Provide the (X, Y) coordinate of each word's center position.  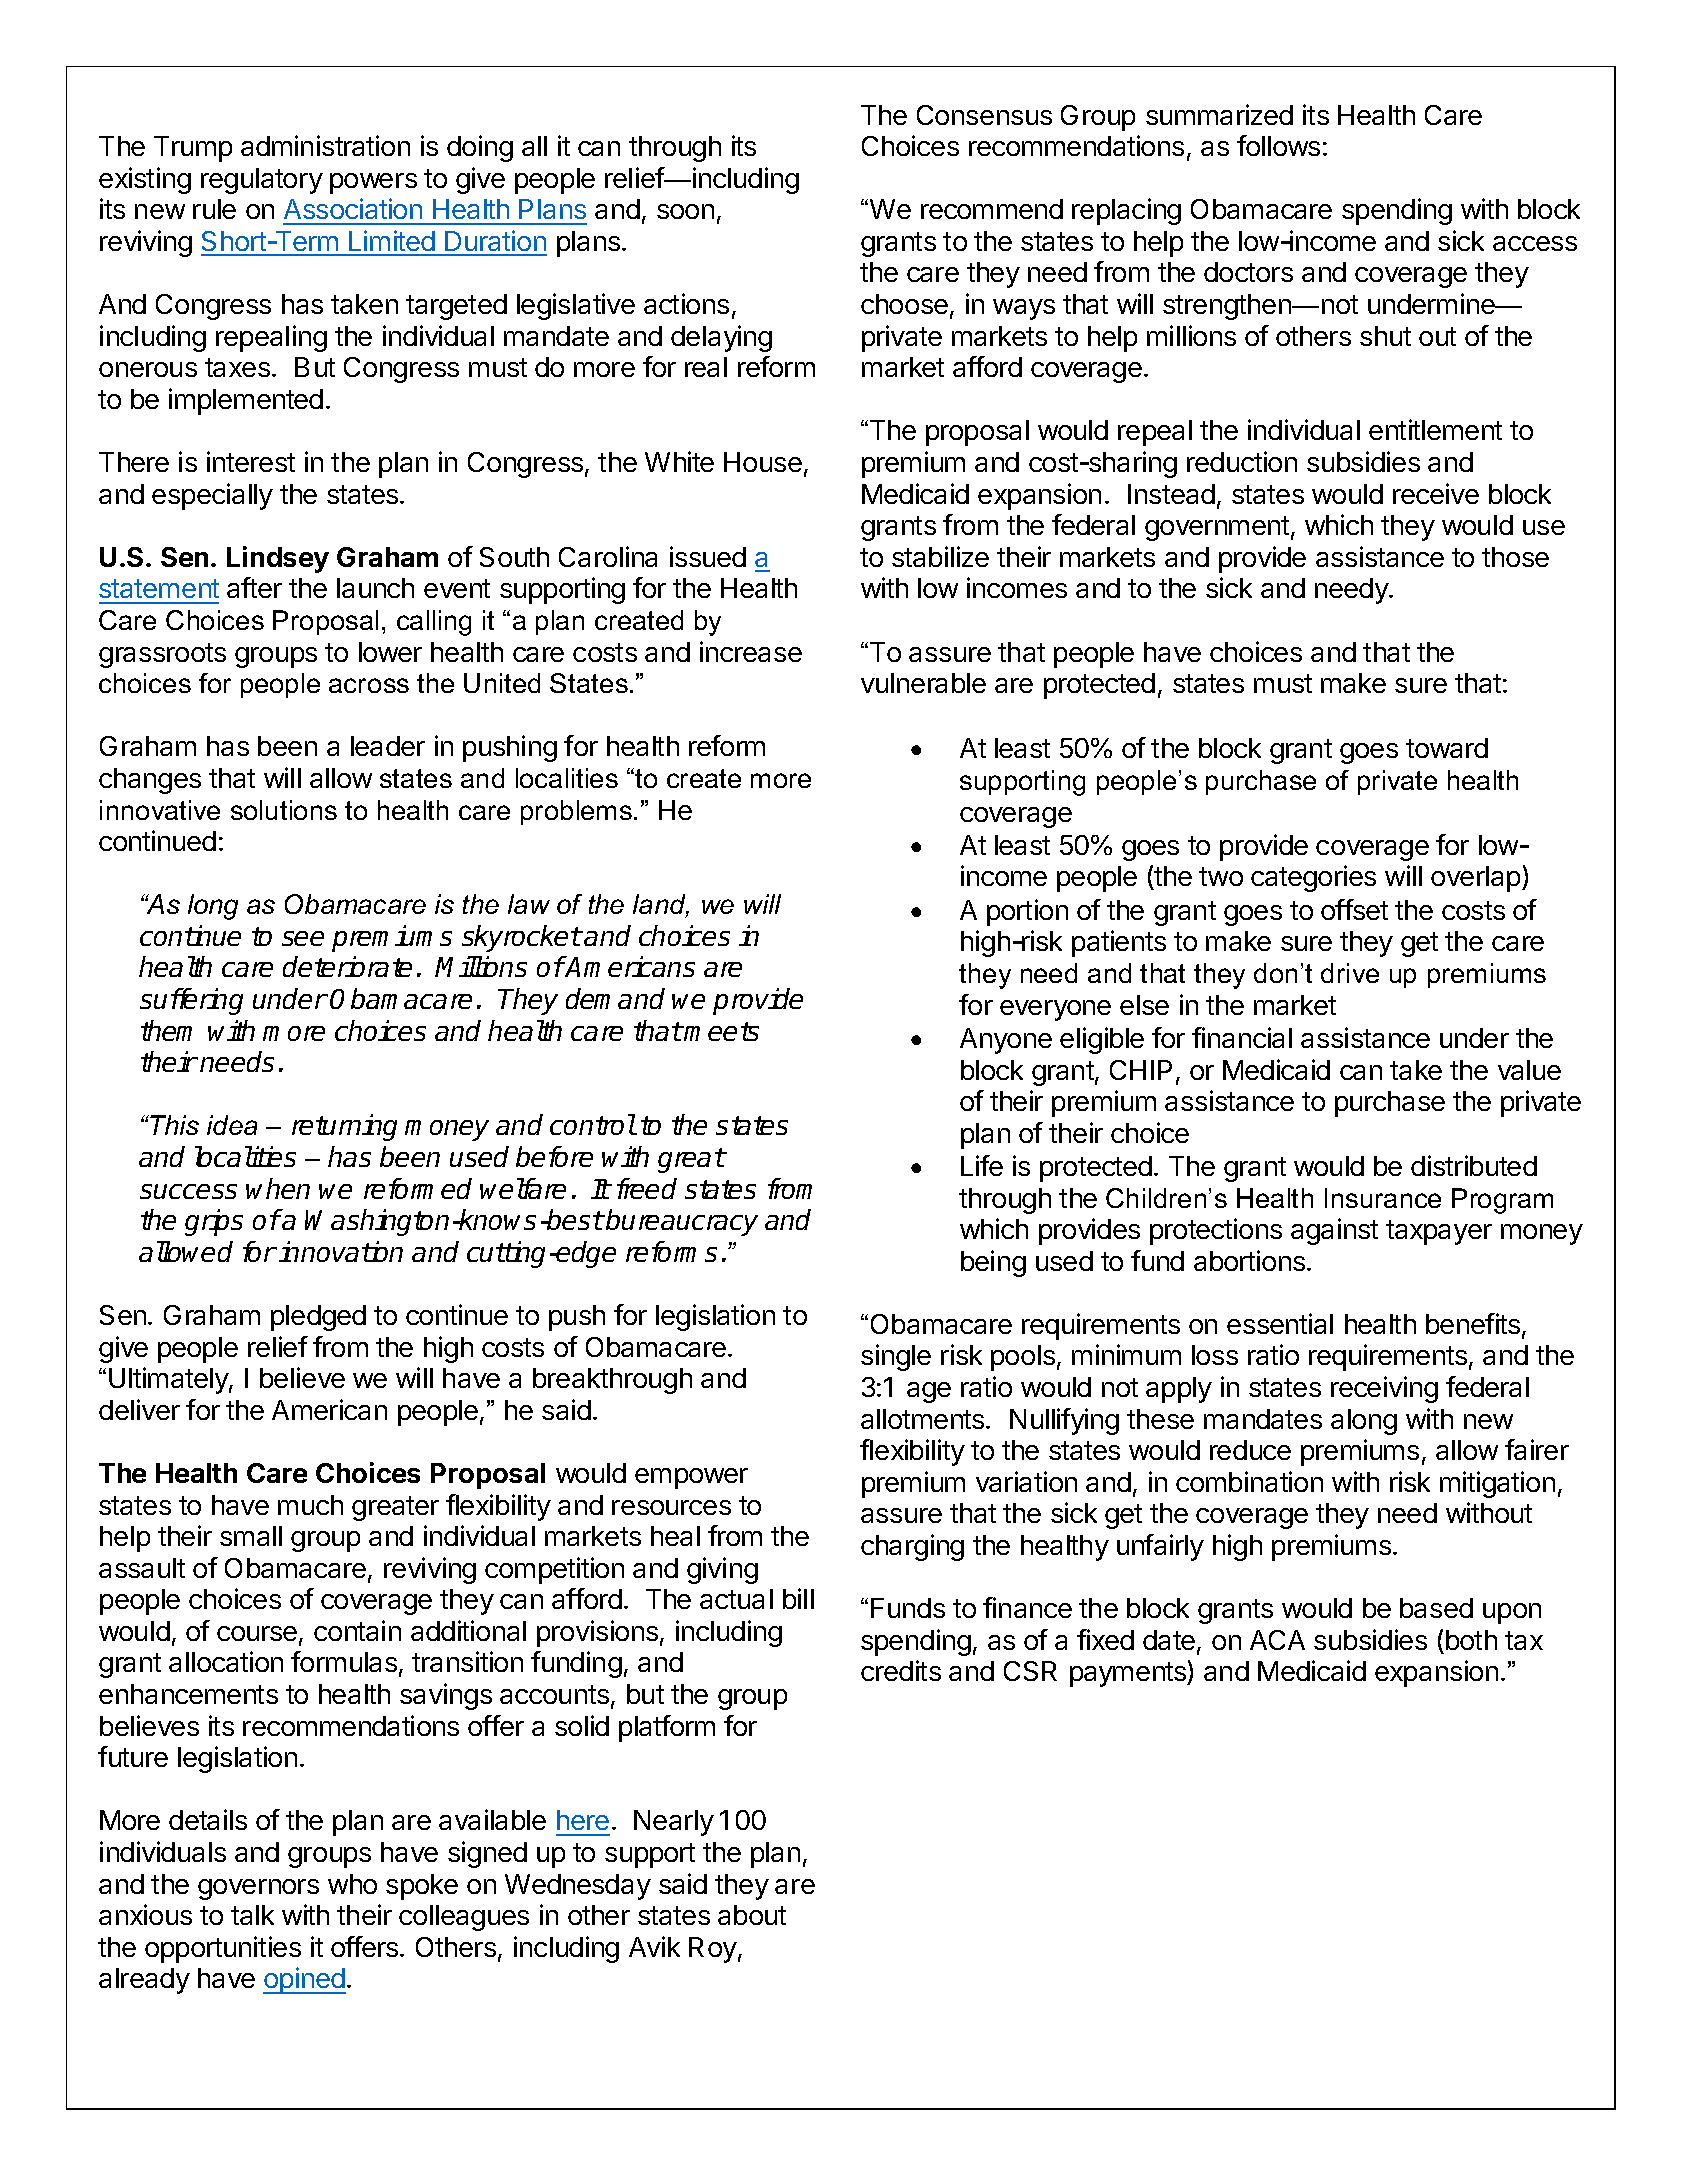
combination (1249, 1481)
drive (1350, 973)
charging (912, 1547)
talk (252, 1915)
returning (344, 1127)
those (1515, 557)
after (254, 587)
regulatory (262, 181)
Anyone (1006, 1041)
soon (685, 211)
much (310, 1505)
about (752, 1915)
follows (1278, 145)
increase (751, 651)
